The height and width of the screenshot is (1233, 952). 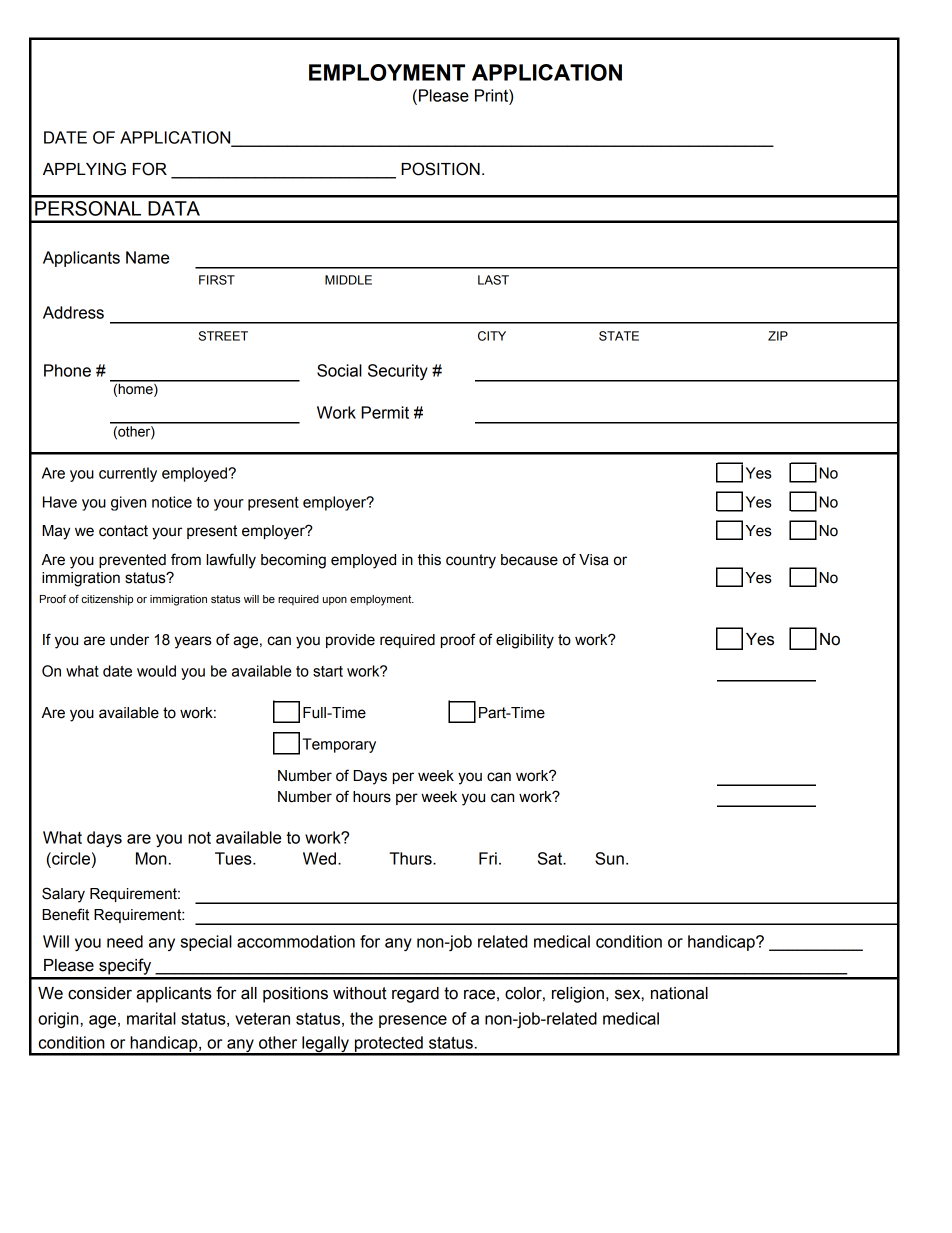 I want to click on currently, so click(x=128, y=474).
